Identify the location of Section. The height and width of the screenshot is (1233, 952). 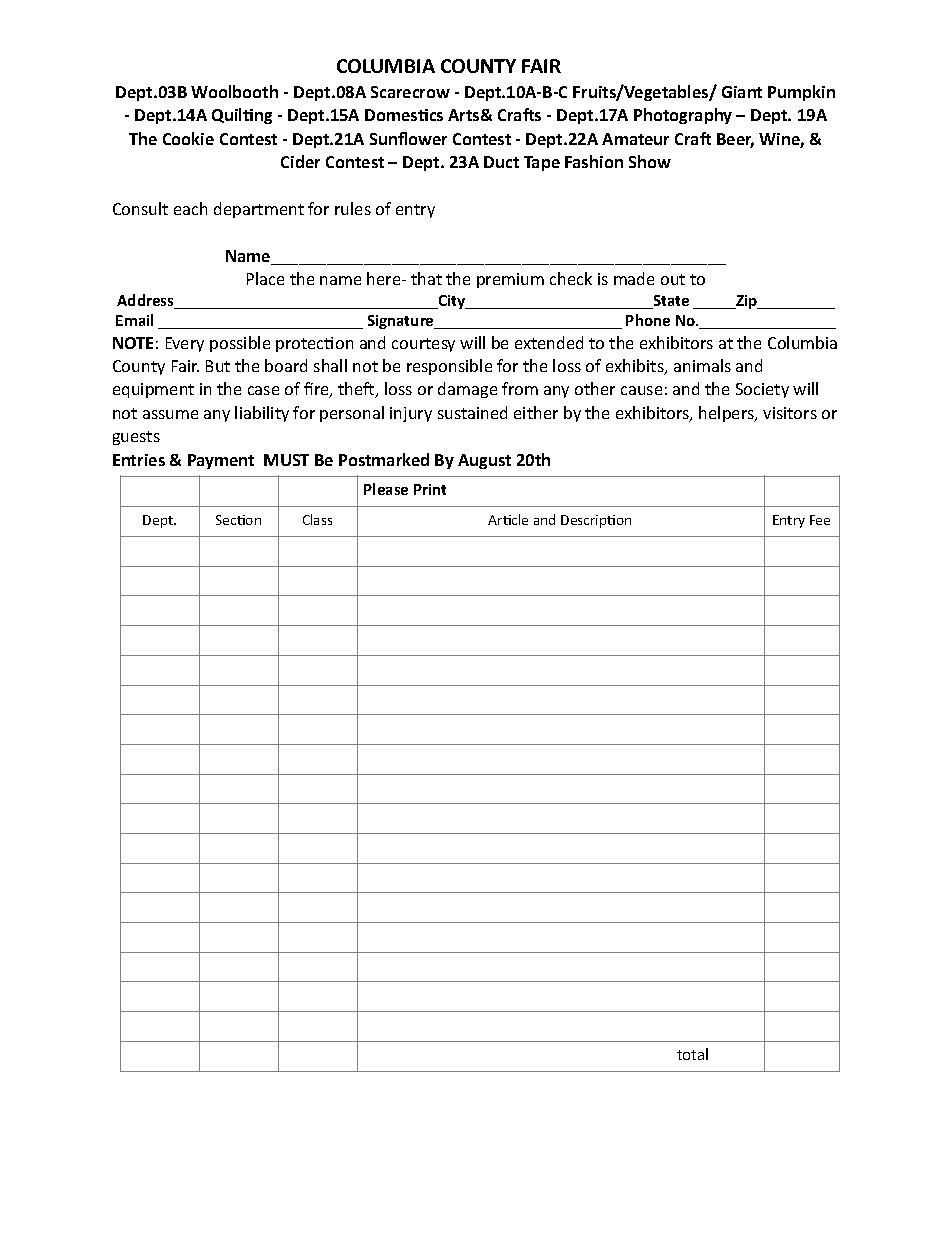
(238, 520).
